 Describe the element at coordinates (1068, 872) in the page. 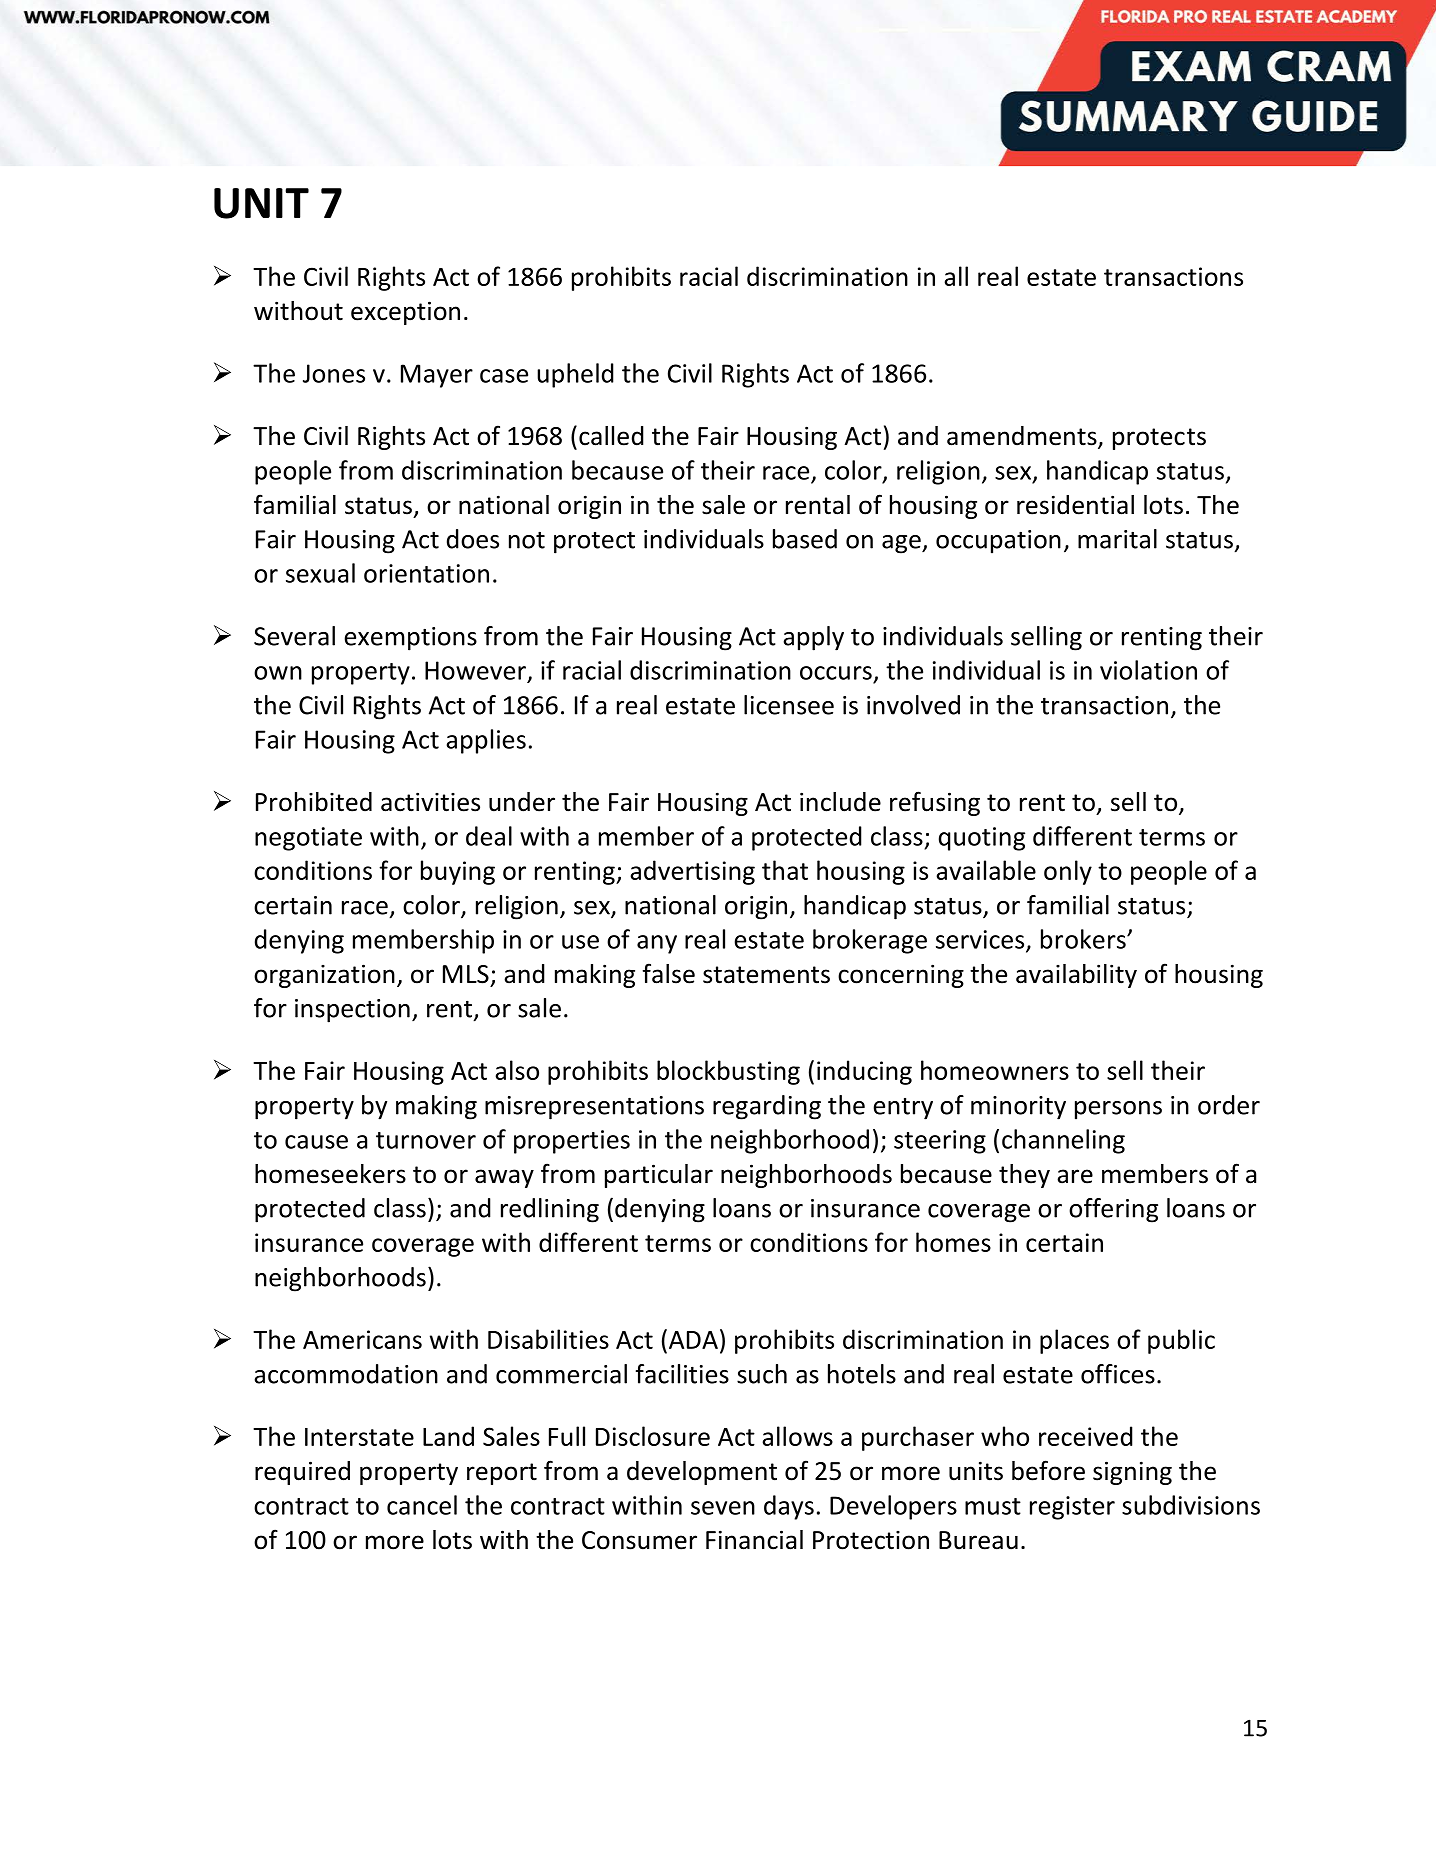

I see `only` at that location.
